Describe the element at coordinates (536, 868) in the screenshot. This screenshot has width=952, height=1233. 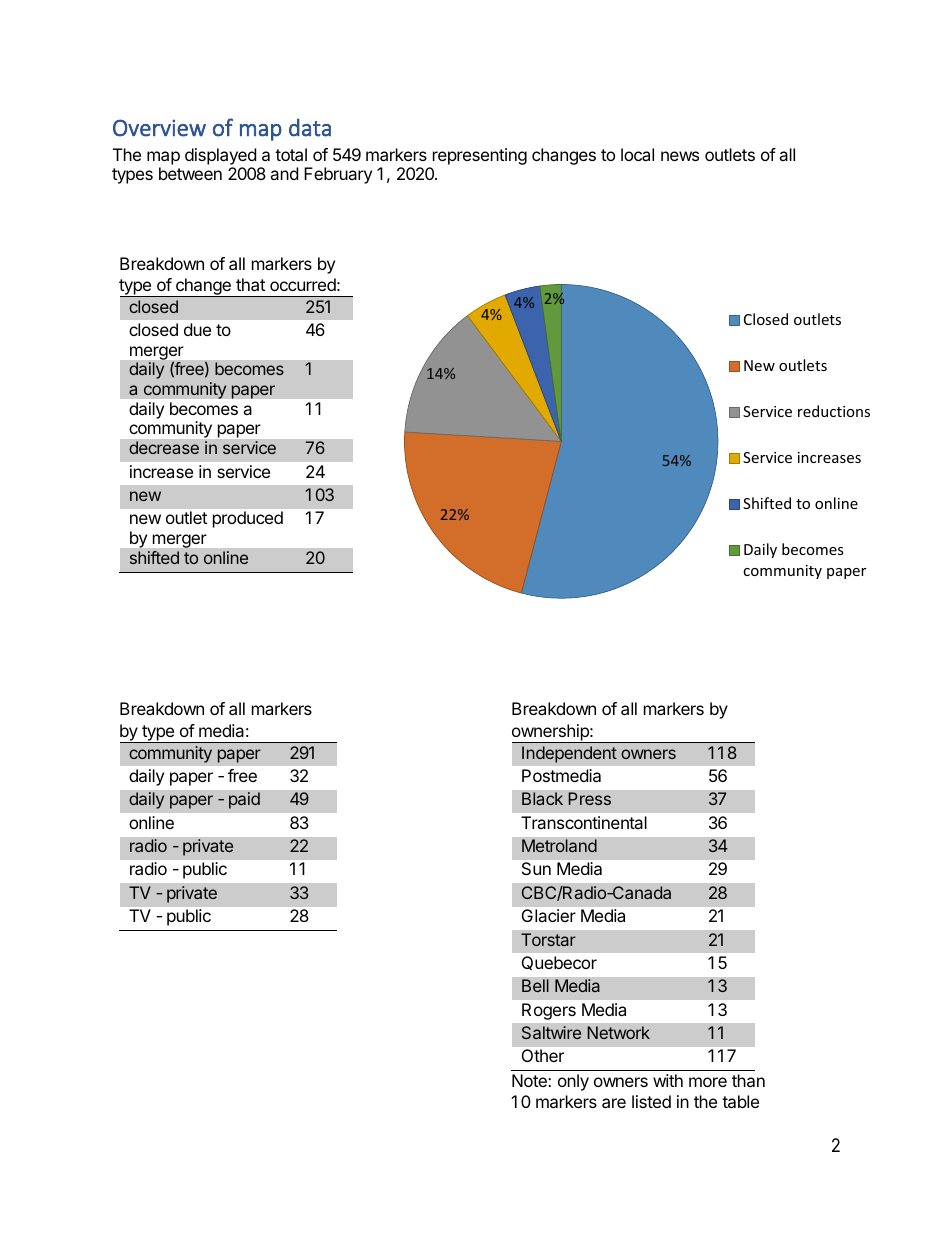
I see `Sun` at that location.
